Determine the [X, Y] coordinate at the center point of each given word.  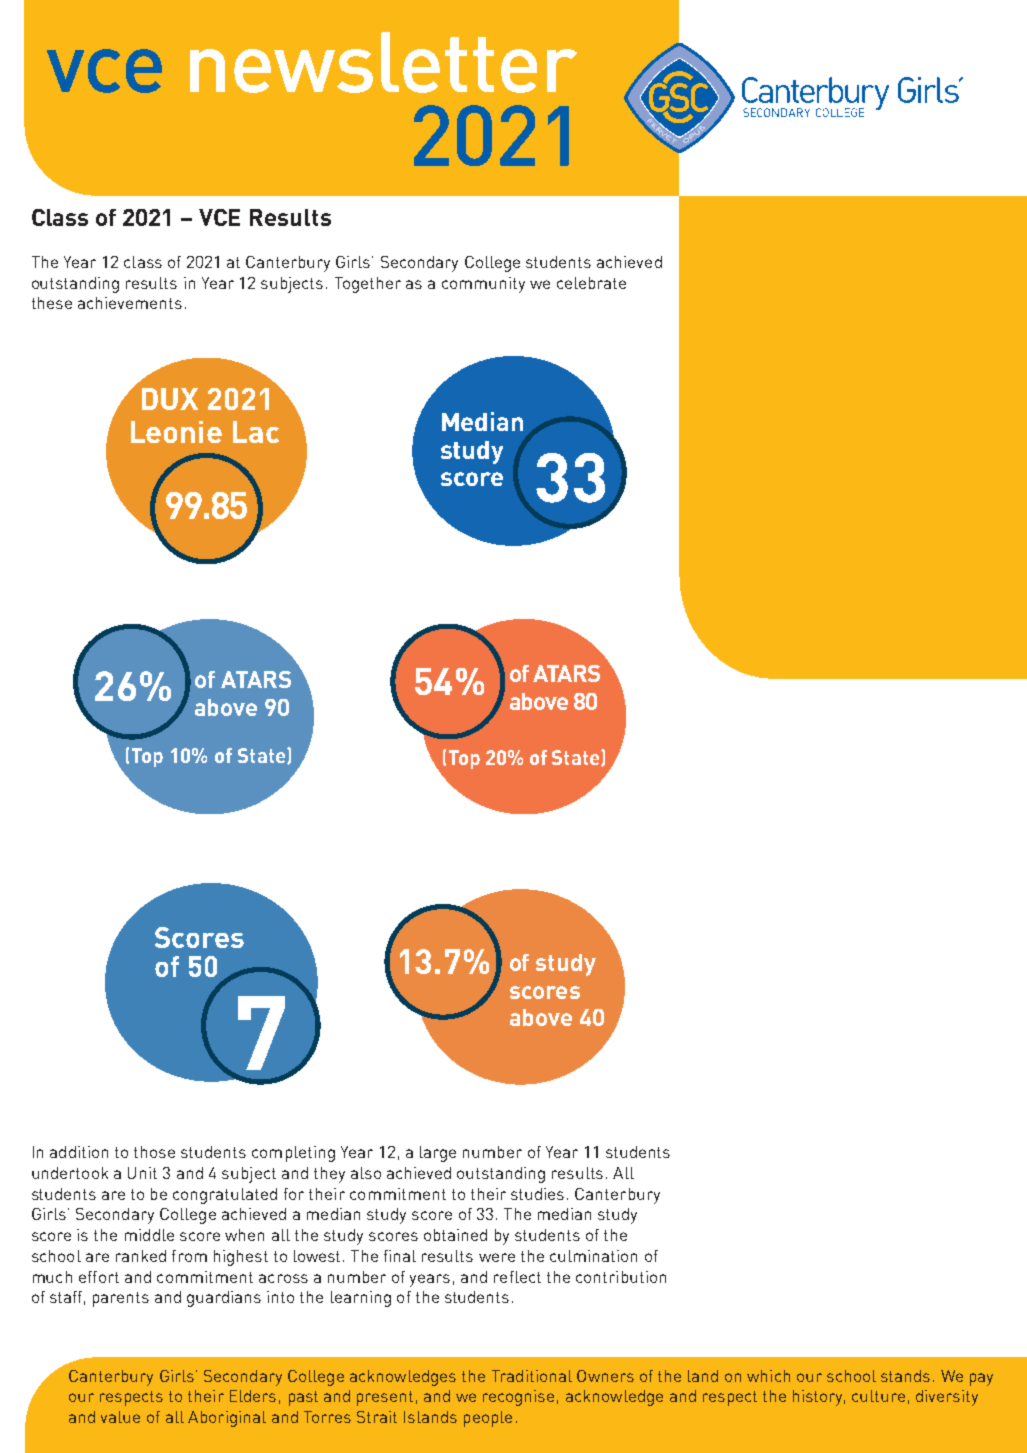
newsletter [383, 62]
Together [368, 285]
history [819, 1398]
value [120, 1417]
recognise [518, 1398]
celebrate [591, 283]
